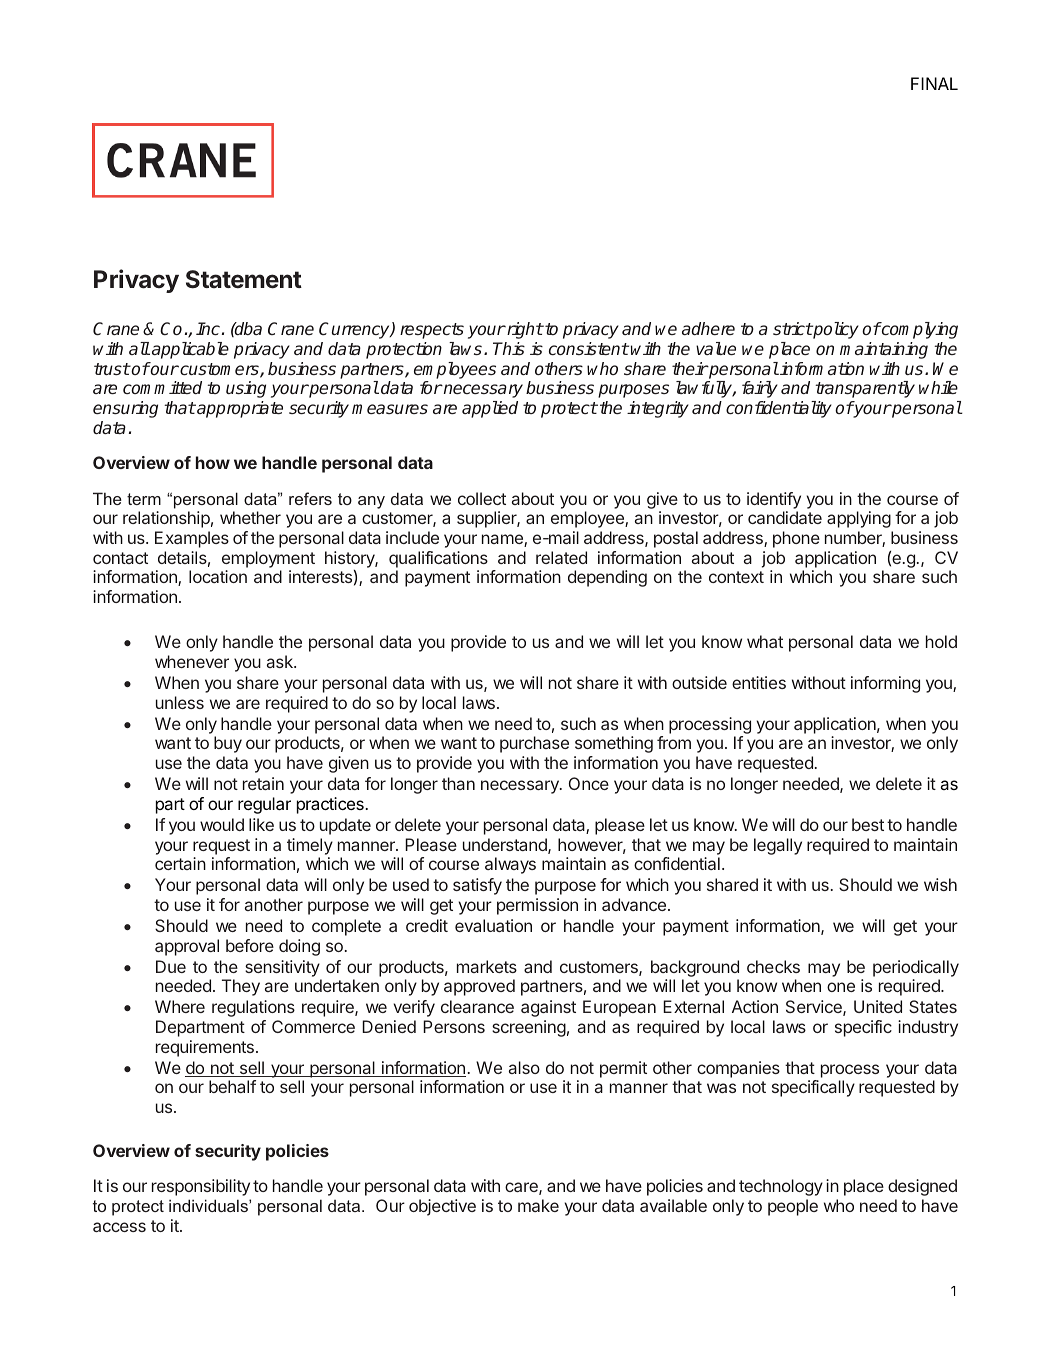 The height and width of the screenshot is (1361, 1051). I want to click on Statement, so click(244, 279).
